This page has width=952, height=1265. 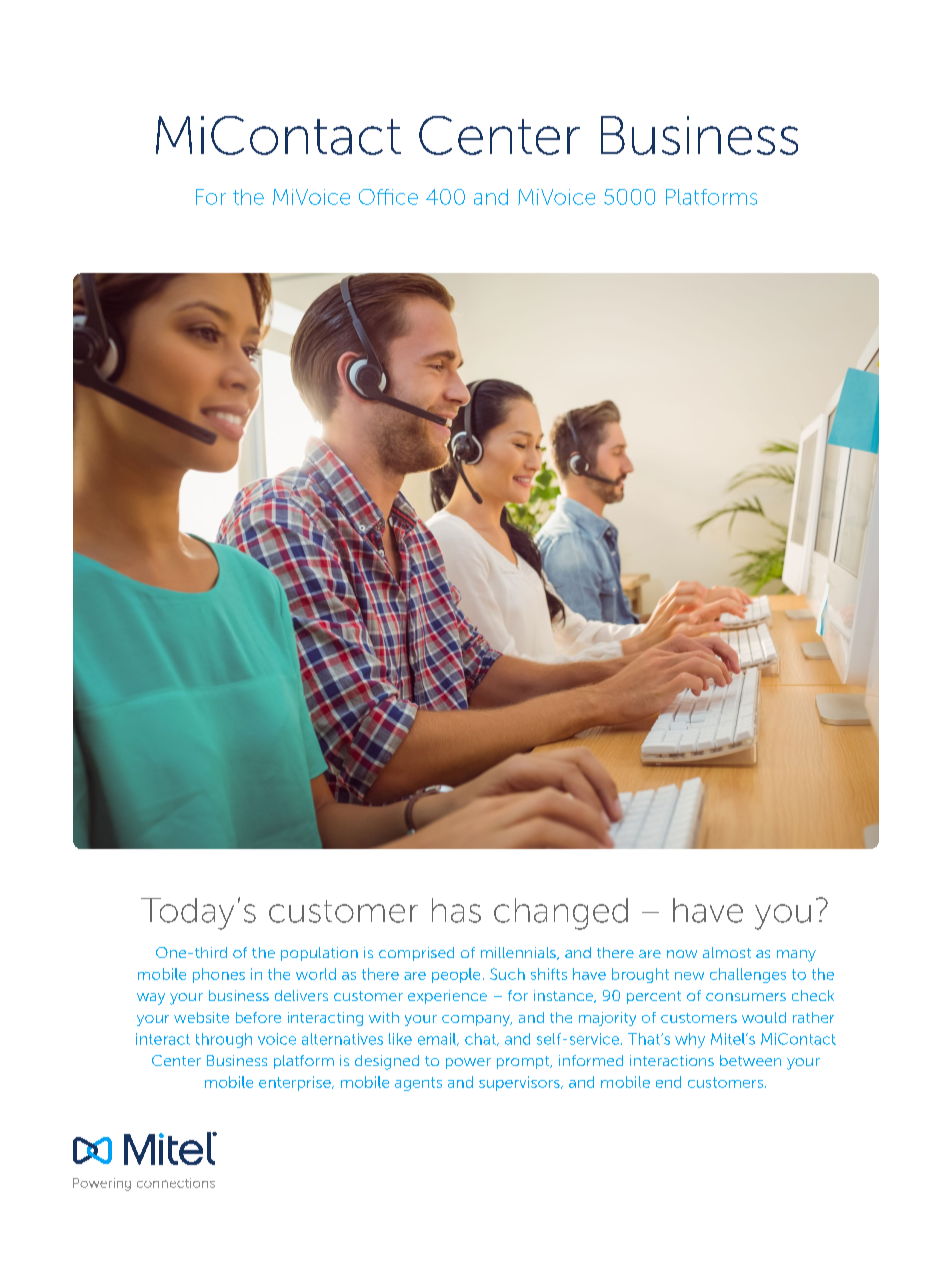 What do you see at coordinates (456, 910) in the page?
I see `has` at bounding box center [456, 910].
